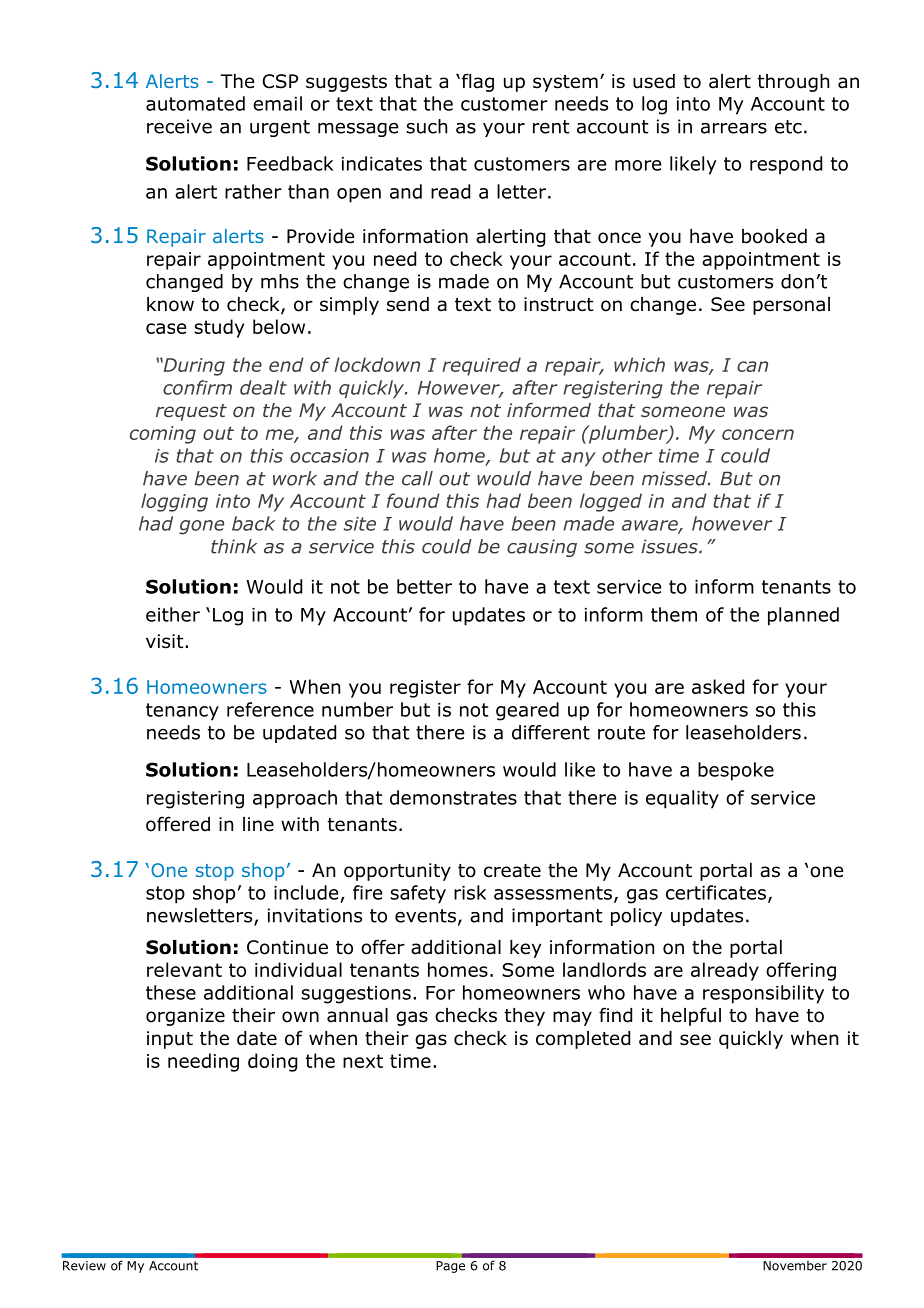  Describe the element at coordinates (670, 546) in the page. I see `issues` at that location.
